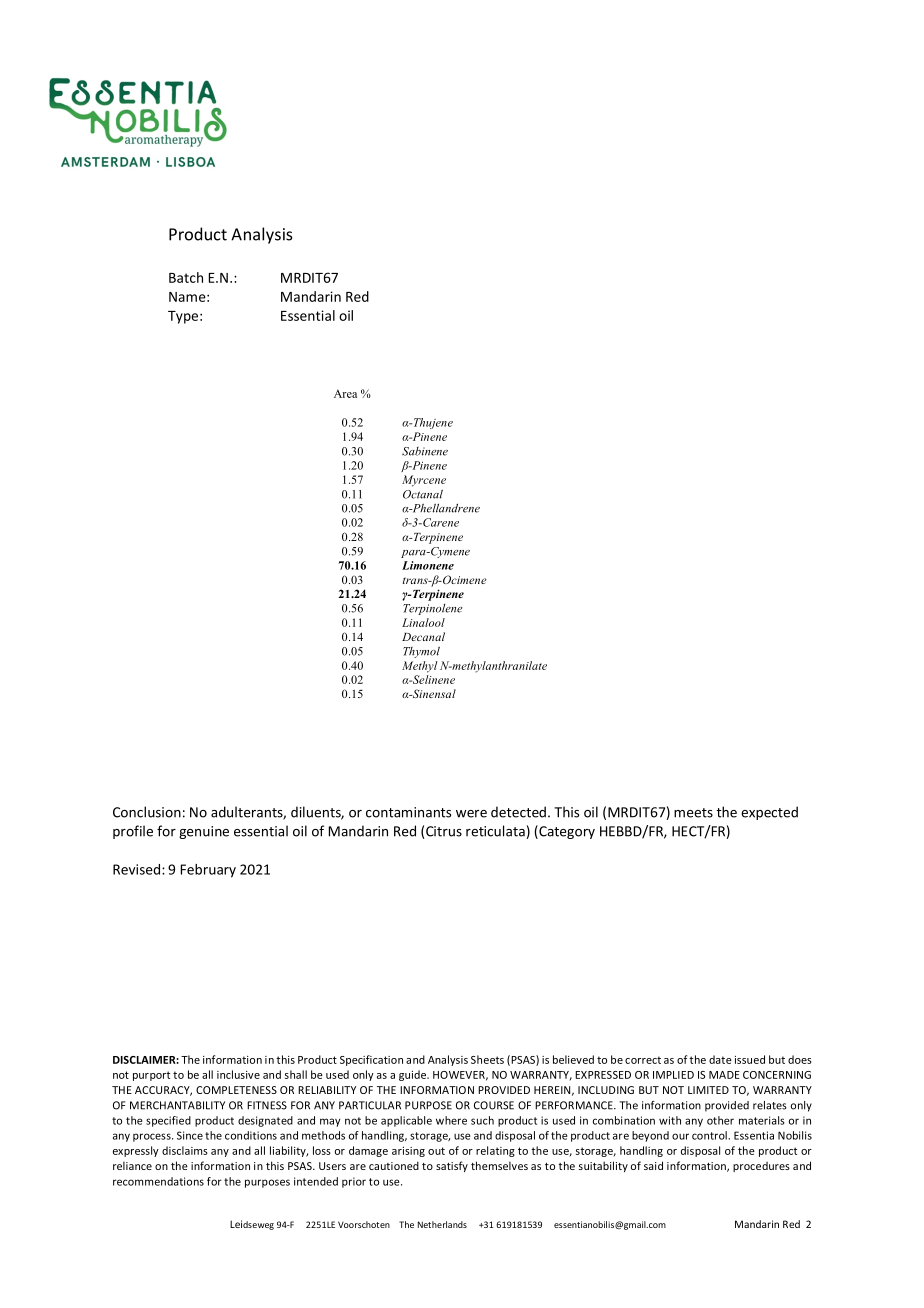 This screenshot has height=1308, width=924. Describe the element at coordinates (345, 393) in the screenshot. I see `Area` at that location.
